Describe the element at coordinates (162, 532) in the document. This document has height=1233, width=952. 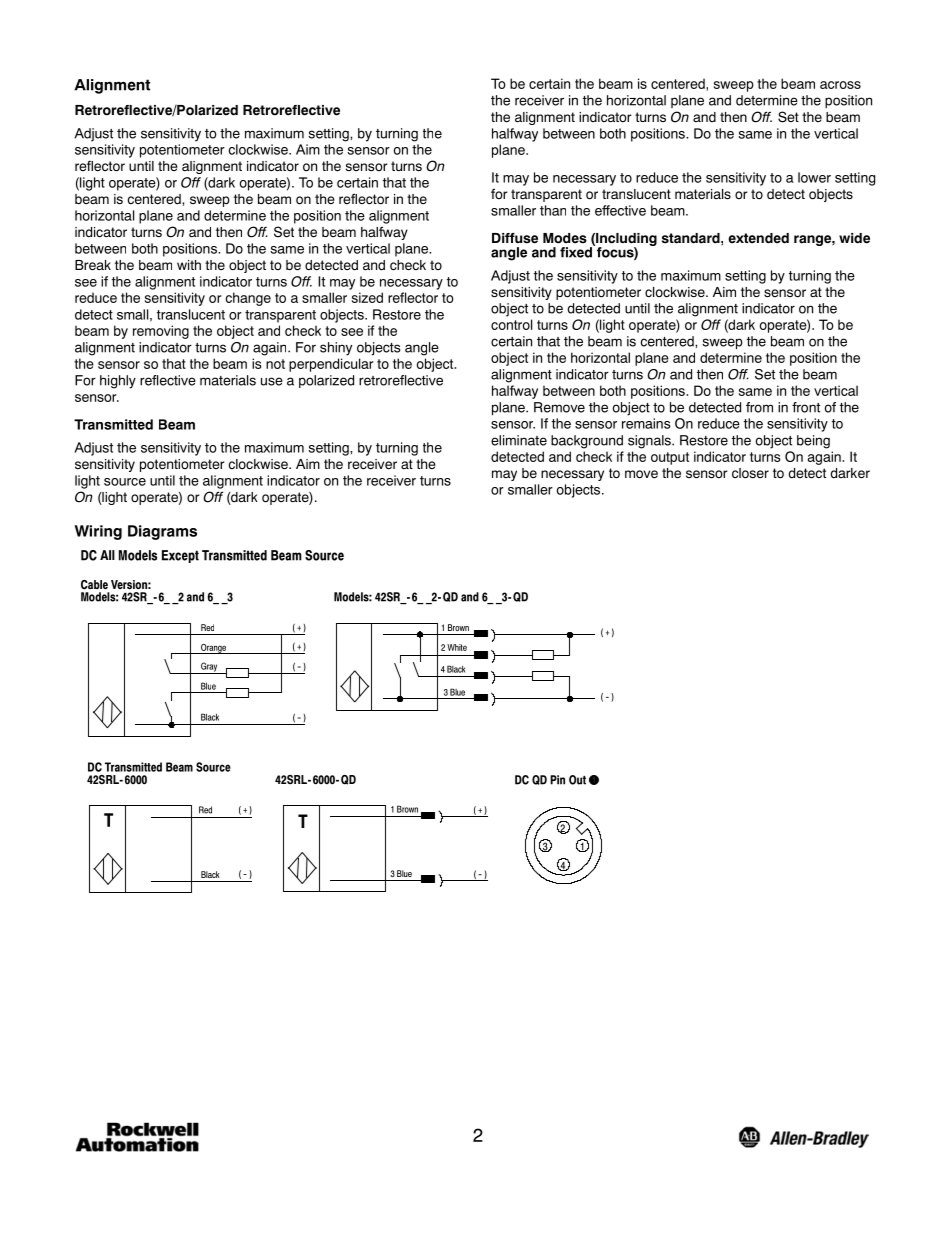
I see `Diagrams` at that location.
